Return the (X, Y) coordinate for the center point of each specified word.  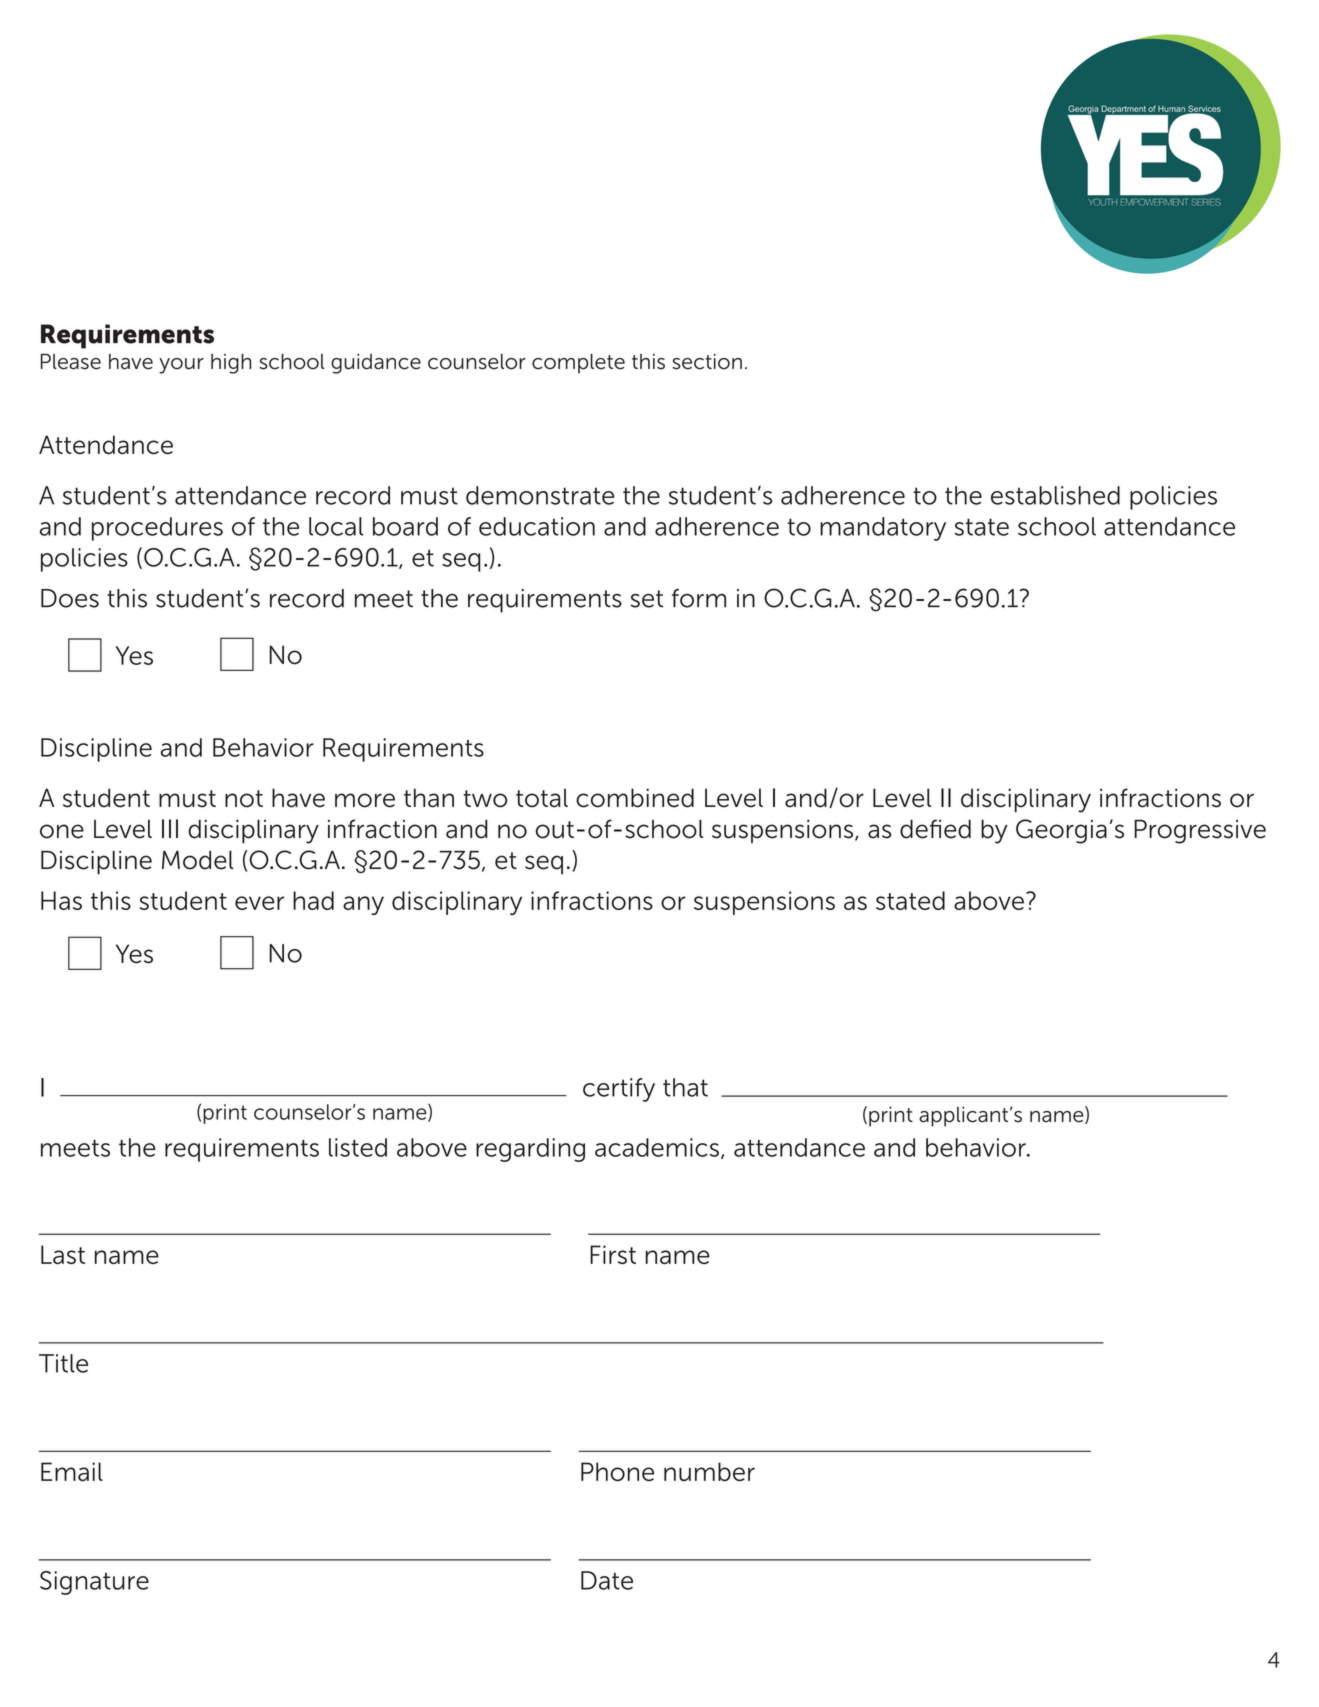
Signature (94, 1583)
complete (578, 364)
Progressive (1200, 831)
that (685, 1087)
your (181, 366)
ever (259, 903)
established (1055, 495)
